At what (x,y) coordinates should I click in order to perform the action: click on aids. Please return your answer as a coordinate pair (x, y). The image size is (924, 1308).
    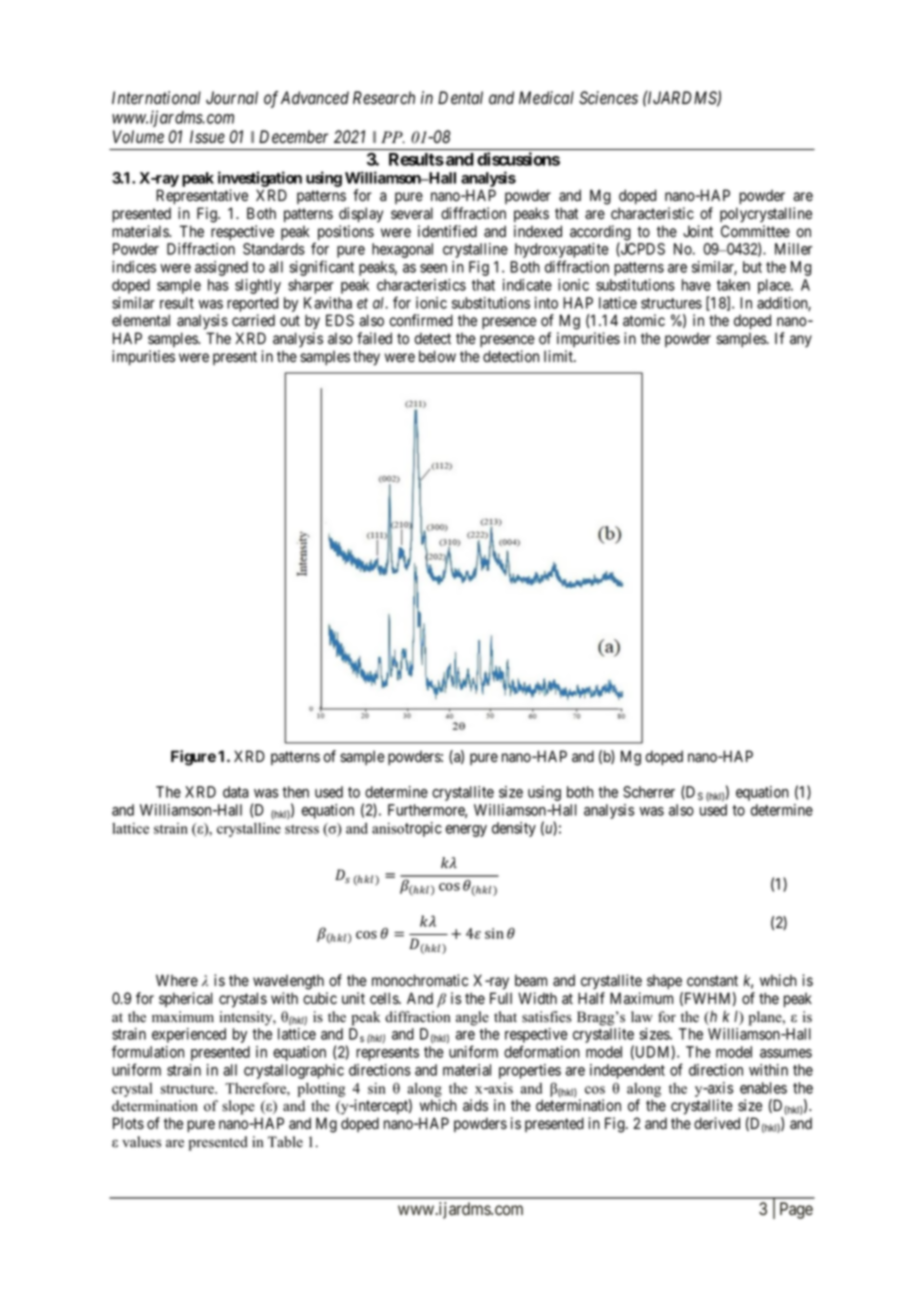
    Looking at the image, I should click on (475, 1105).
